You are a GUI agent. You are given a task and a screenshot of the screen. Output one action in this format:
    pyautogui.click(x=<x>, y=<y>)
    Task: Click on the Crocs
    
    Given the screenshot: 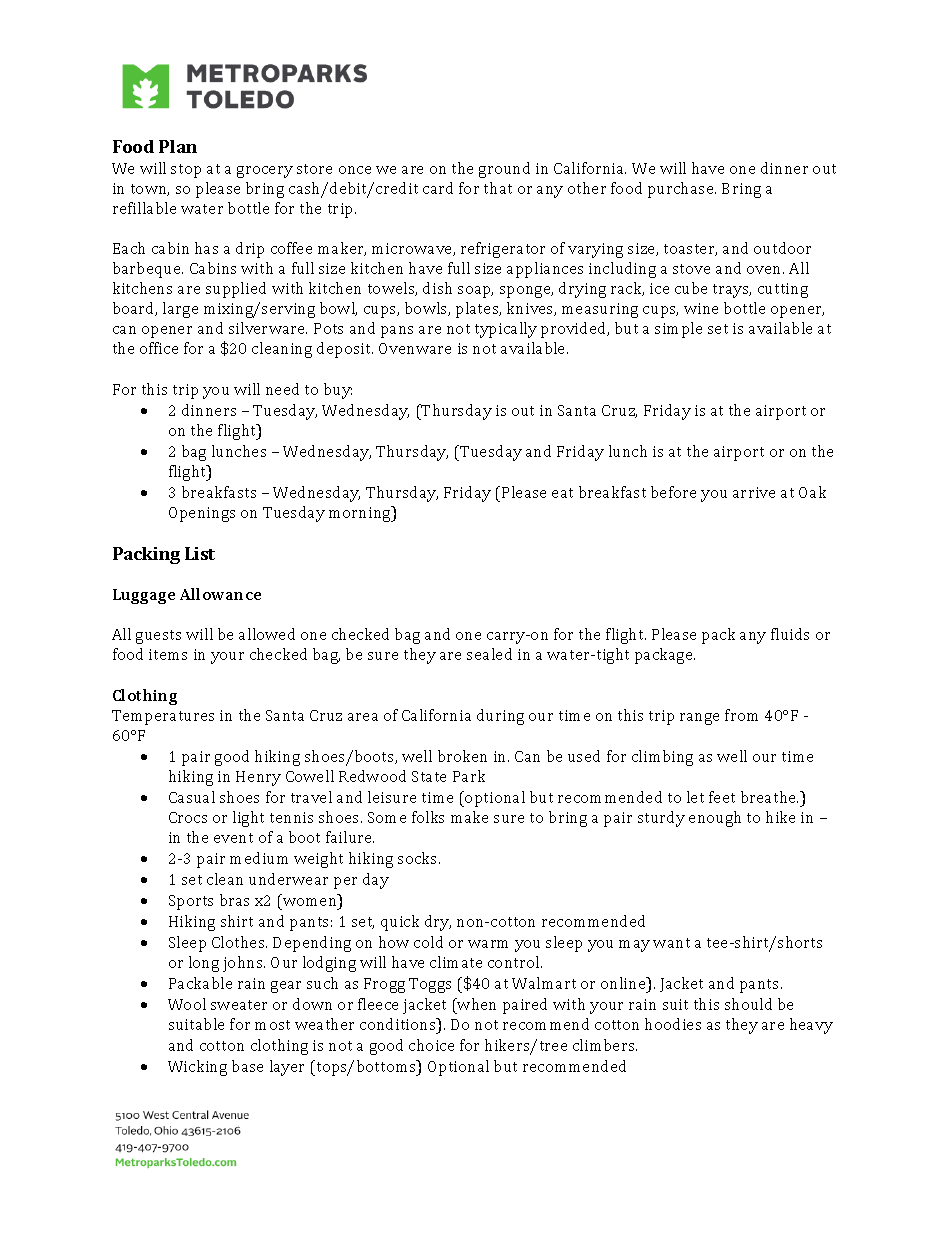 What is the action you would take?
    pyautogui.click(x=188, y=817)
